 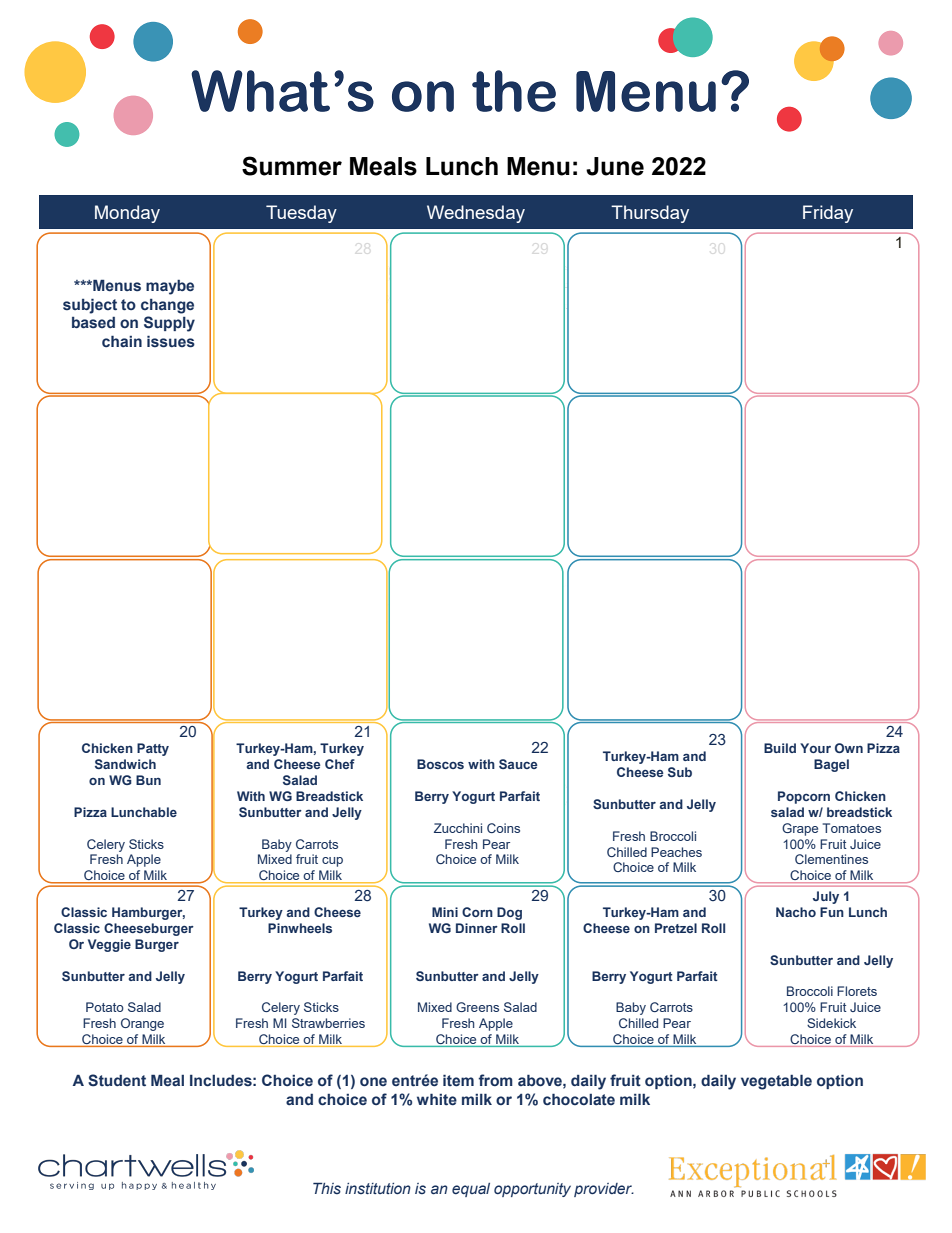 I want to click on Summer, so click(x=292, y=166).
